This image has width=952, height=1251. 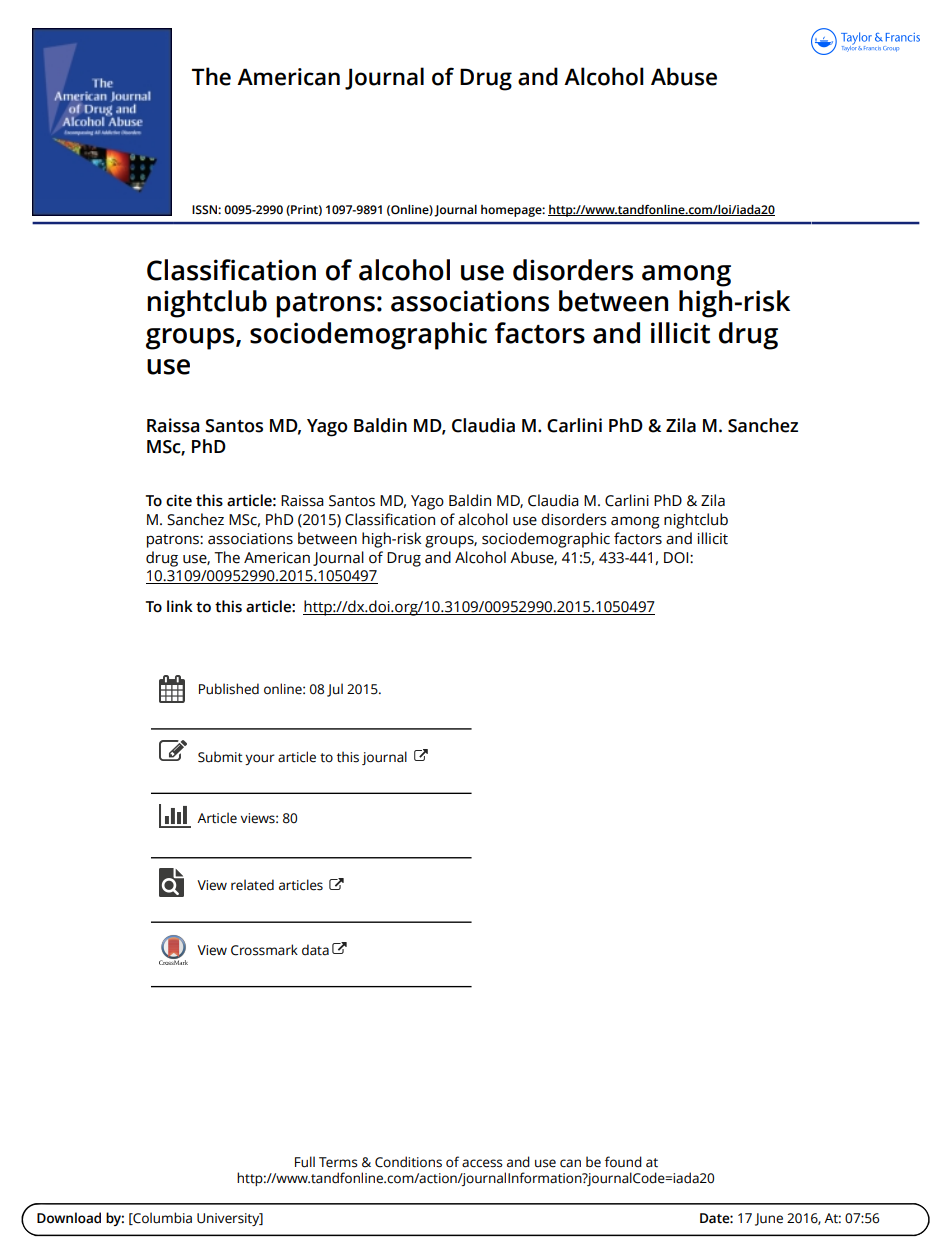 What do you see at coordinates (408, 1162) in the image?
I see `Conditions` at bounding box center [408, 1162].
